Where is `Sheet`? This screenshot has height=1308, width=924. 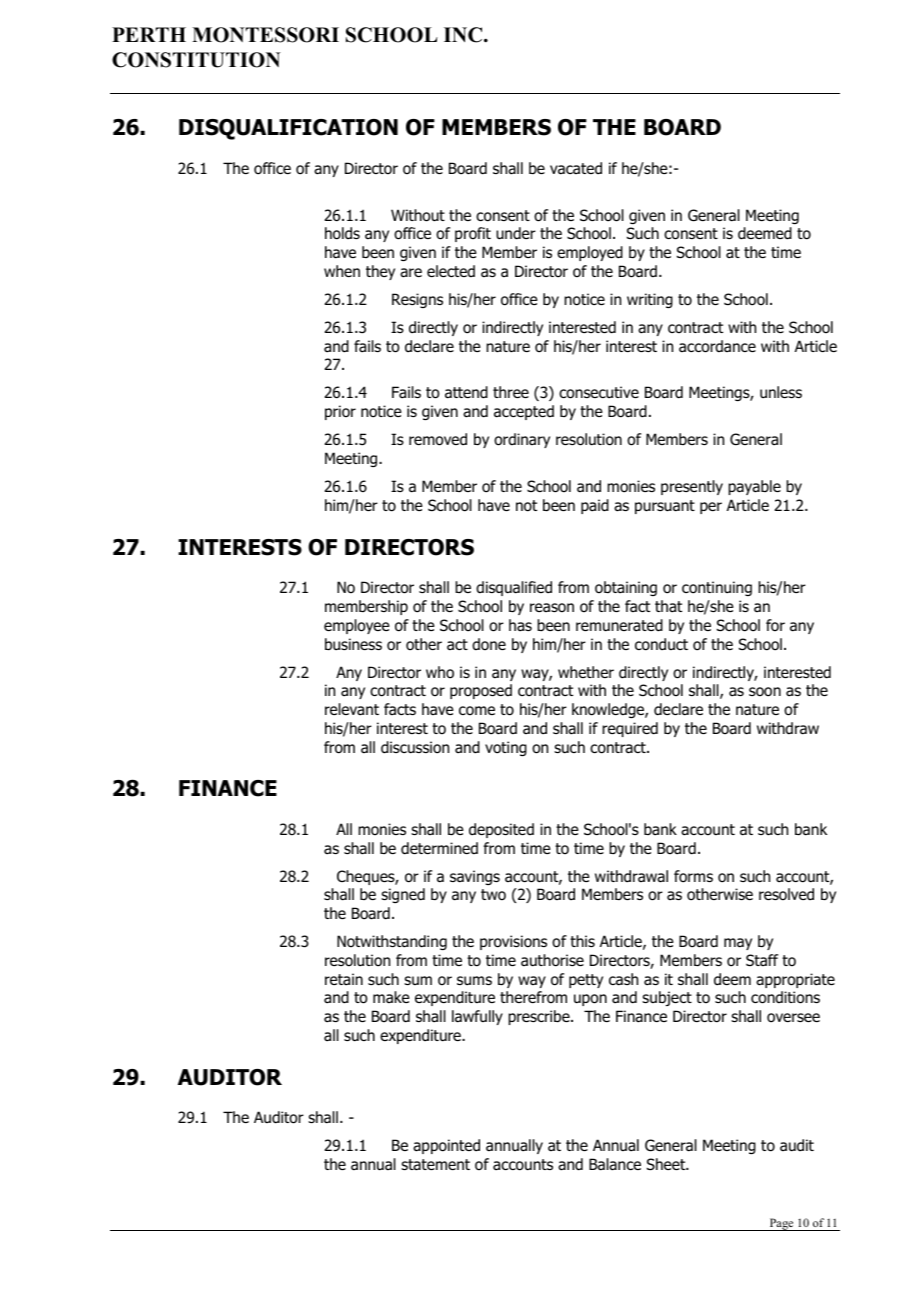
Sheet is located at coordinates (667, 1164).
